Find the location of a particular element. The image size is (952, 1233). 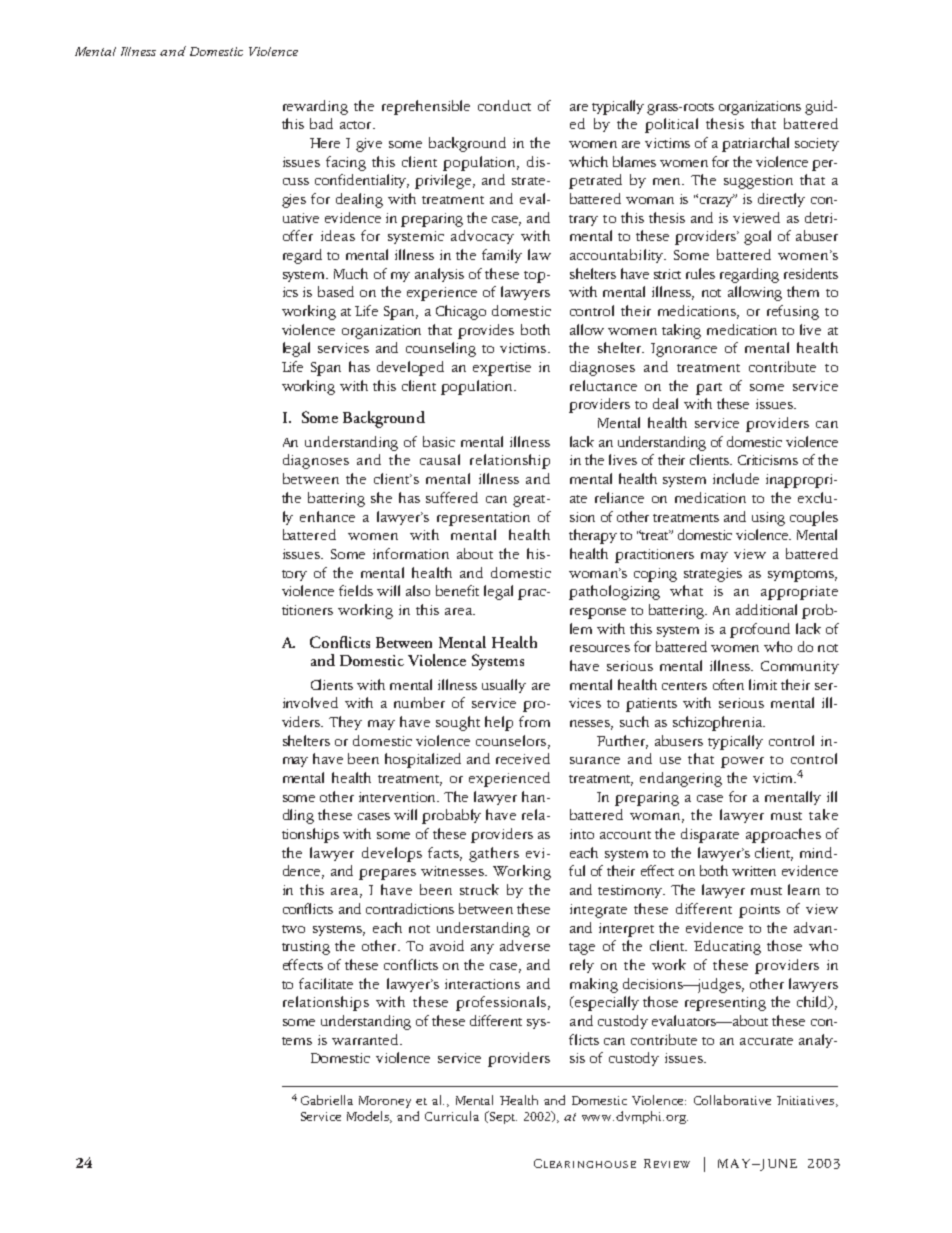

which is located at coordinates (588, 161).
